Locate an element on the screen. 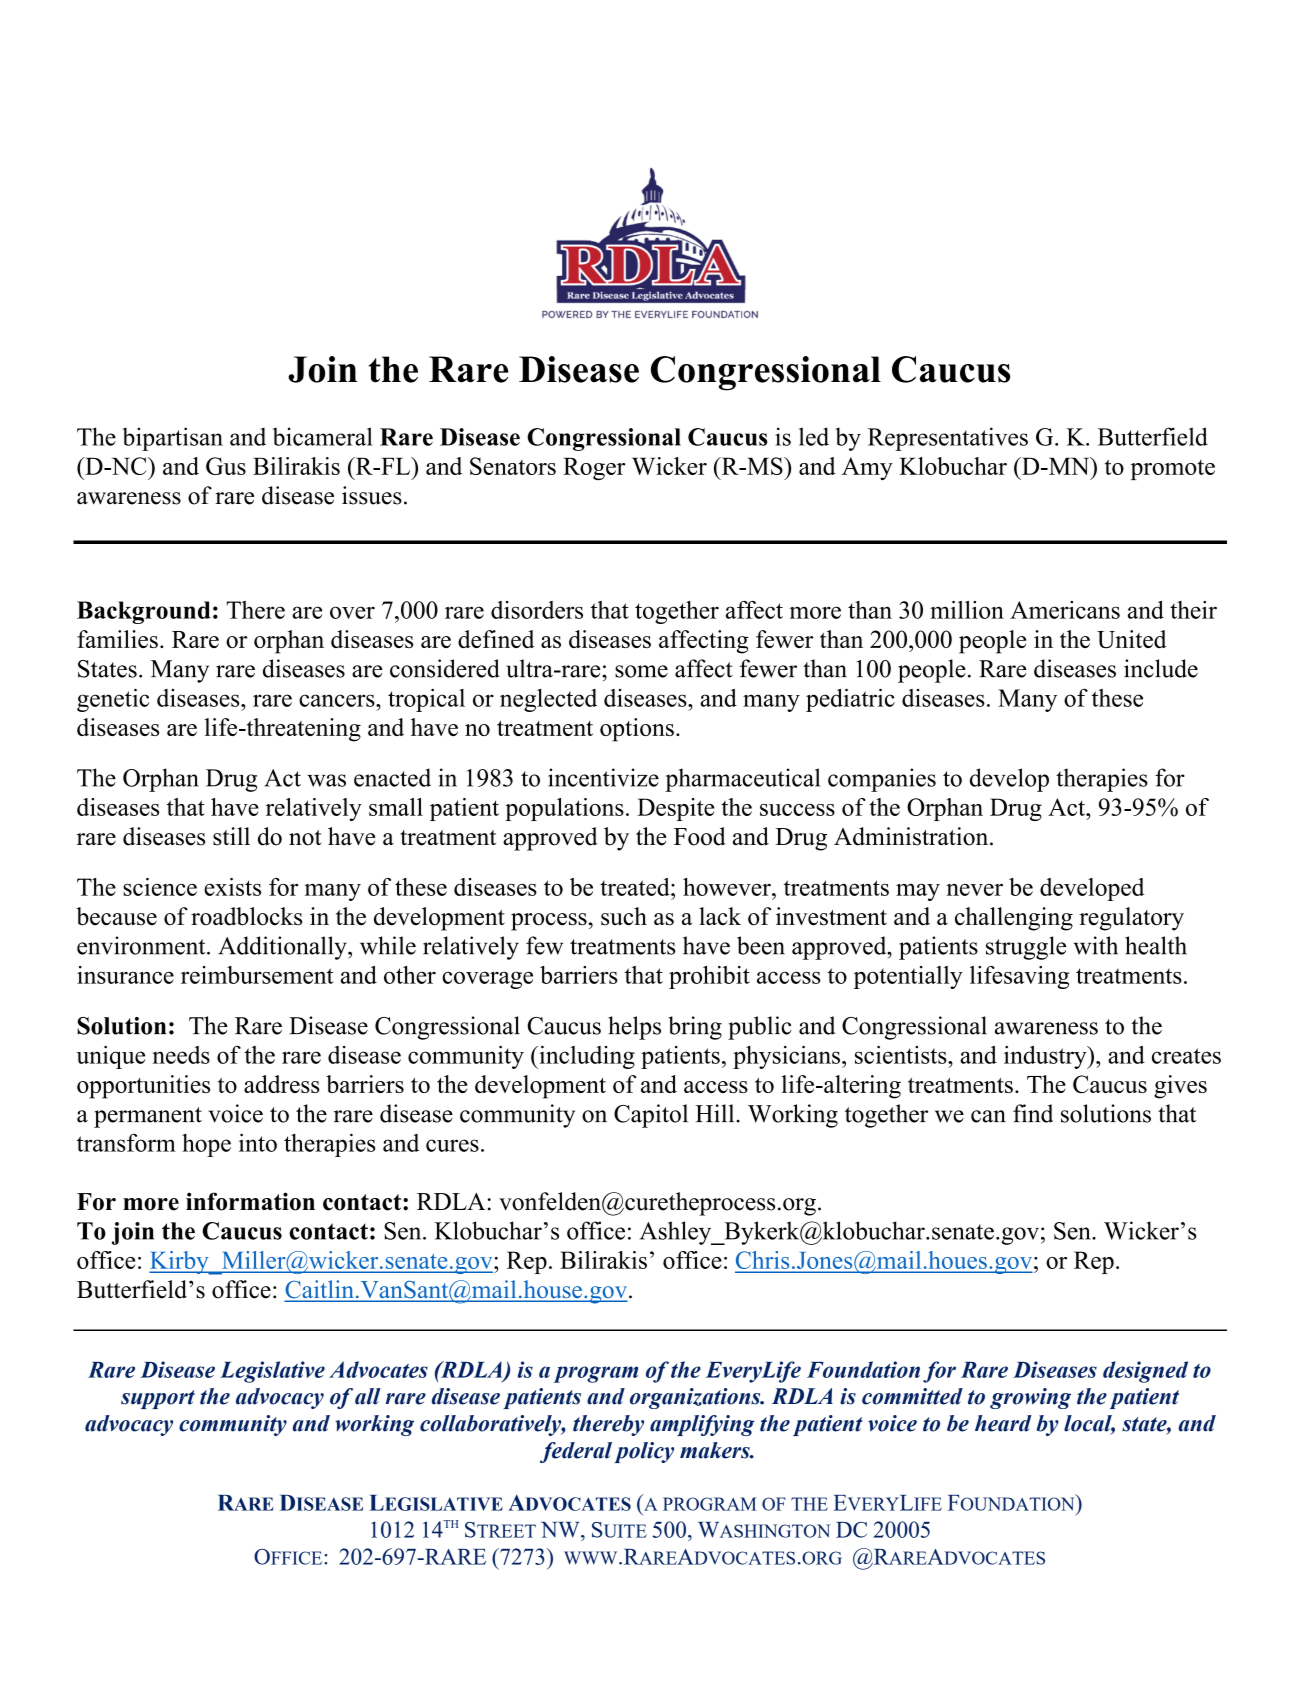 Image resolution: width=1300 pixels, height=1683 pixels. promote is located at coordinates (1173, 470).
